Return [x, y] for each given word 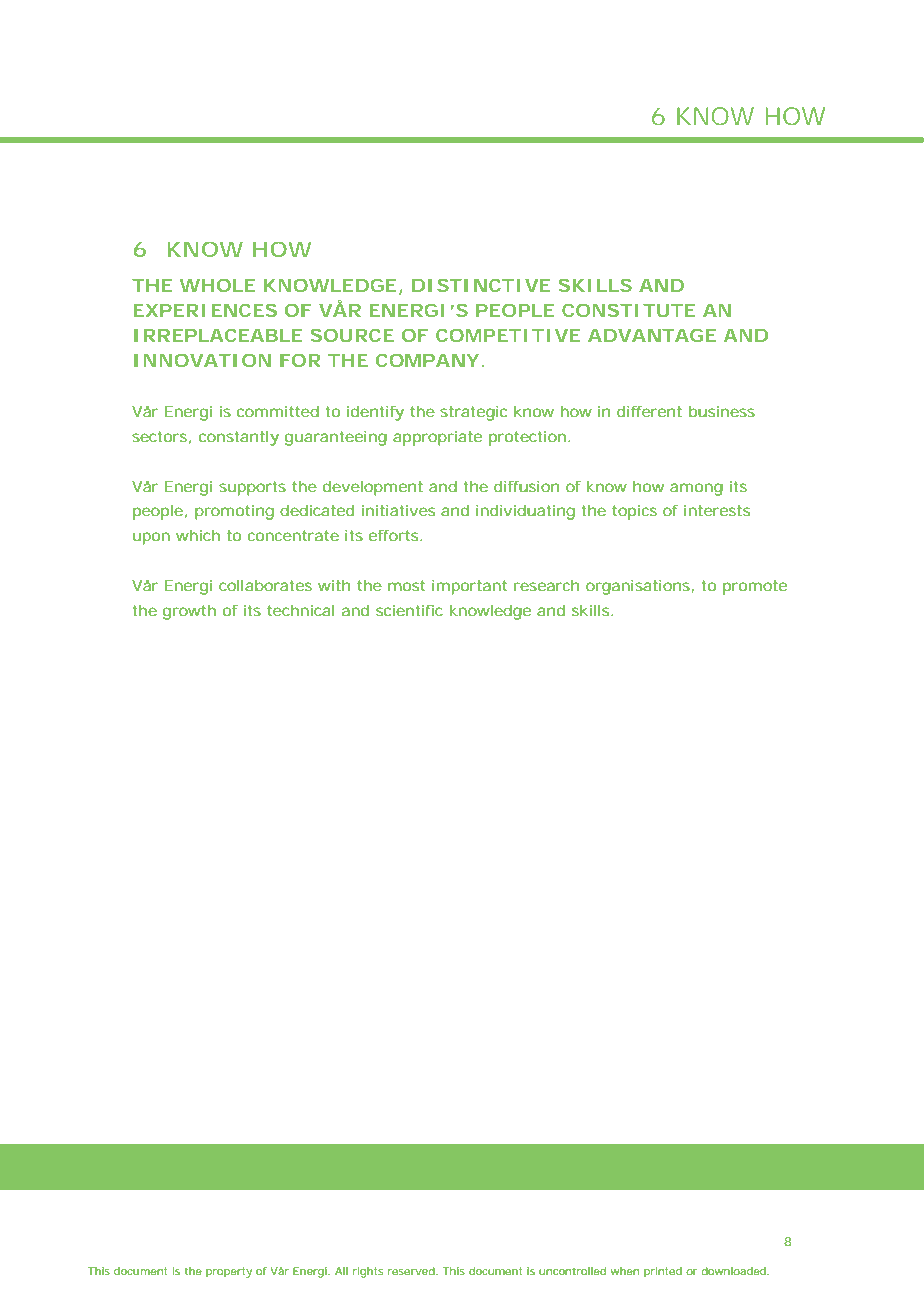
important [469, 587]
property [229, 1272]
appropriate [437, 438]
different [649, 411]
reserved [411, 1271]
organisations [639, 587]
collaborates [265, 585]
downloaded [733, 1271]
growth [189, 612]
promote [755, 587]
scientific [409, 610]
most [406, 585]
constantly [239, 438]
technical [301, 610]
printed [663, 1272]
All [341, 1271]
